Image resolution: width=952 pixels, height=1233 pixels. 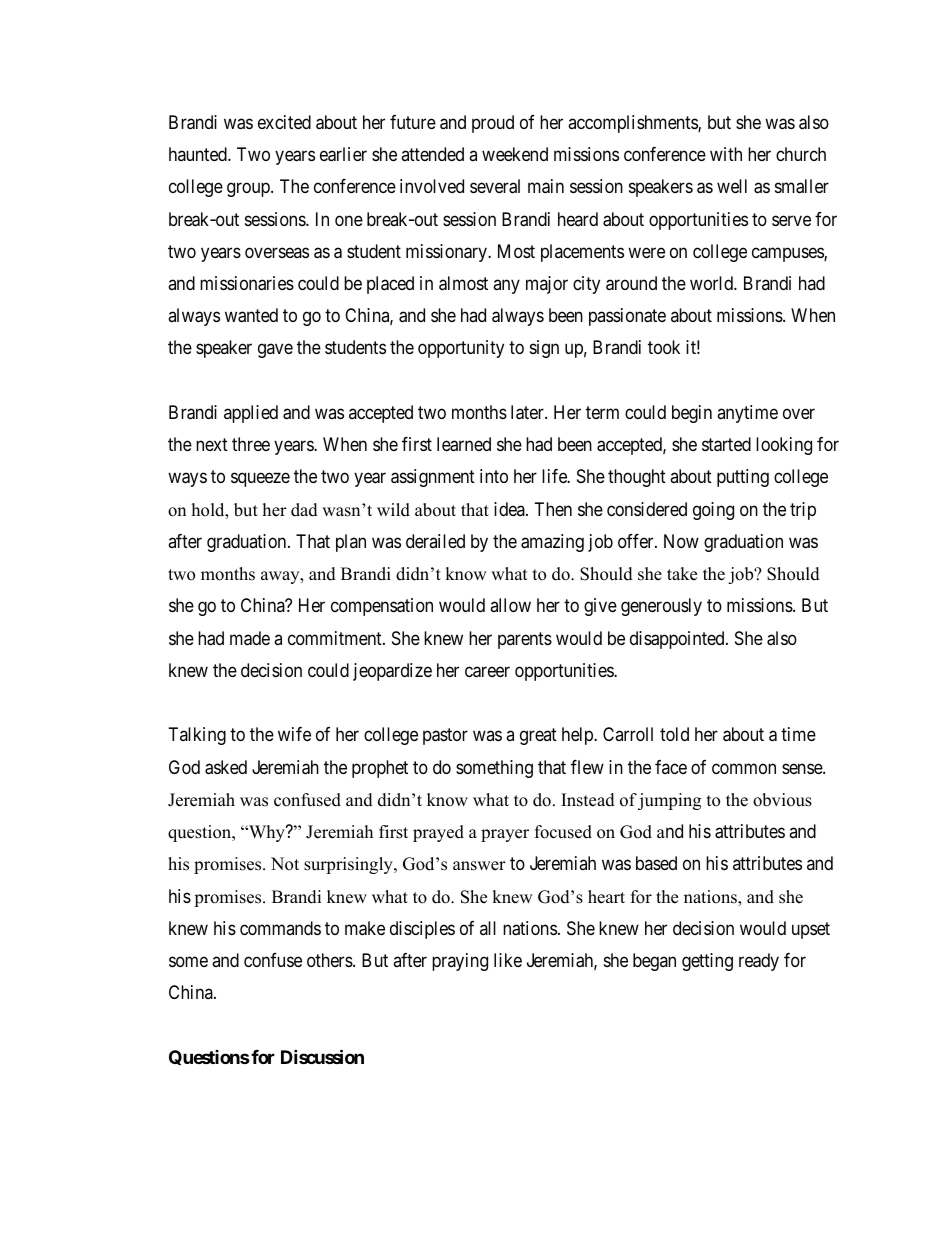 What do you see at coordinates (510, 605) in the page?
I see `allow` at bounding box center [510, 605].
